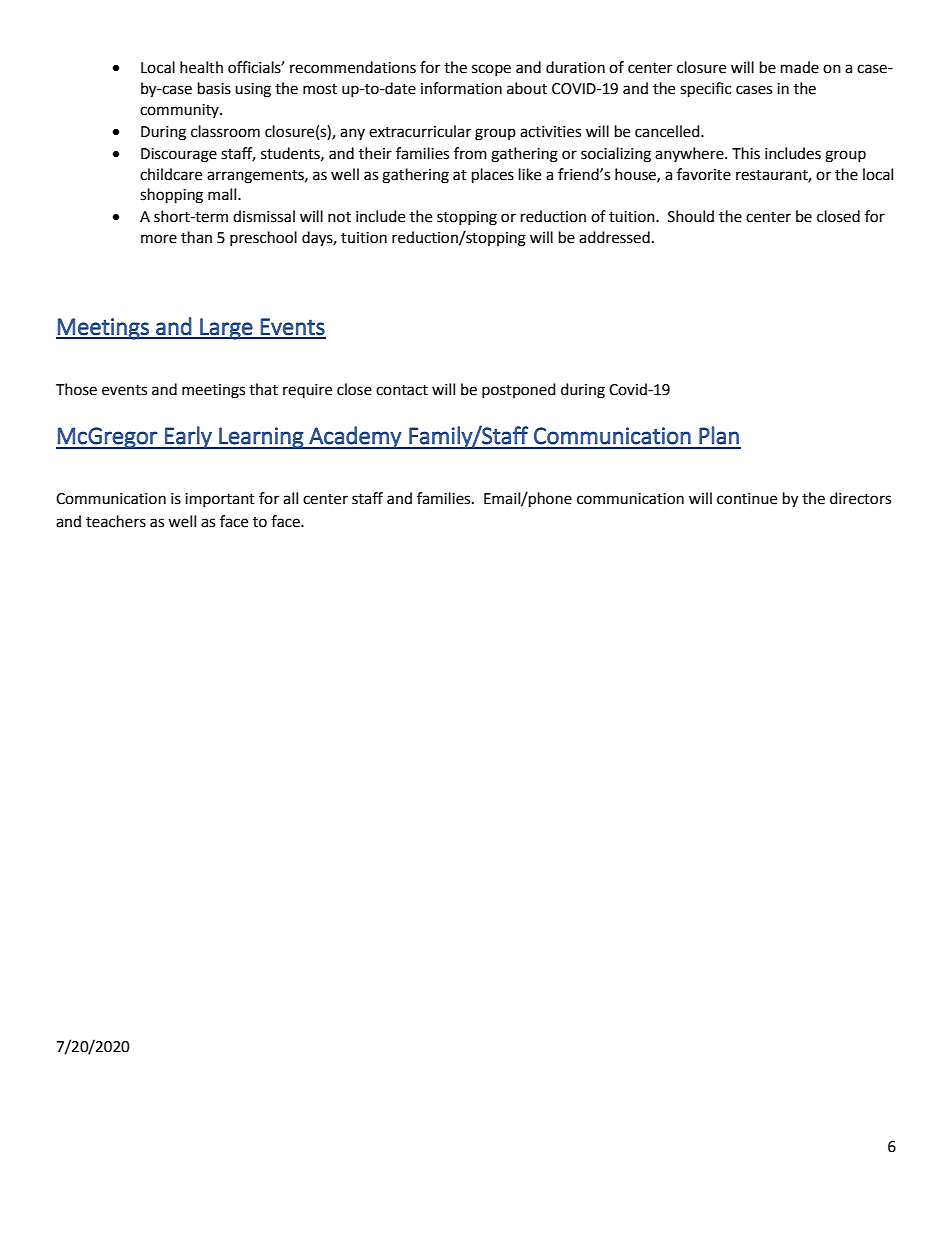 The width and height of the screenshot is (952, 1233). I want to click on addressed, so click(614, 237).
